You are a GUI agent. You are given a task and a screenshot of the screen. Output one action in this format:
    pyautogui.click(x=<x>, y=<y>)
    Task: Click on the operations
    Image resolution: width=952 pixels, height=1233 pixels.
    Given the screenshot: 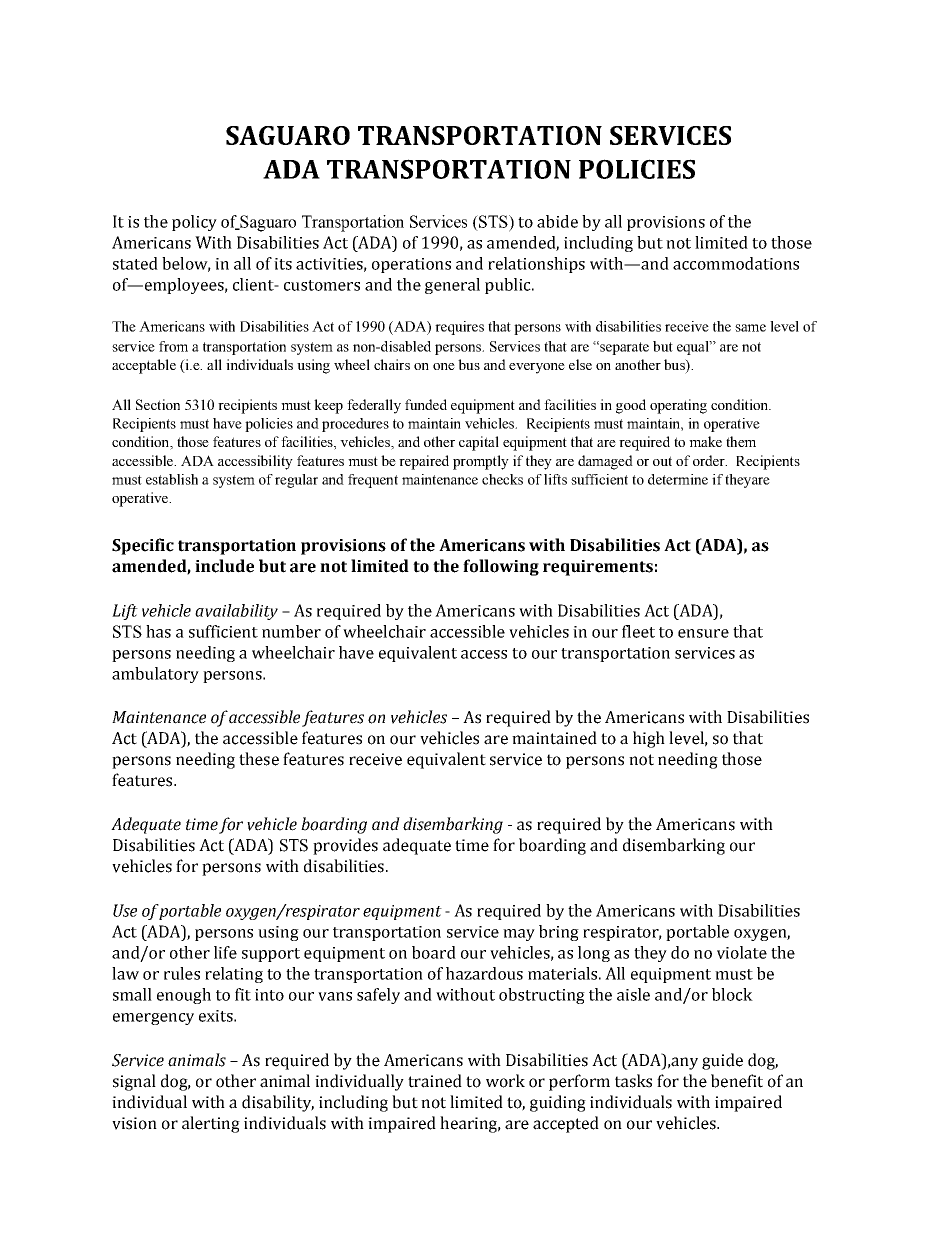 What is the action you would take?
    pyautogui.click(x=411, y=265)
